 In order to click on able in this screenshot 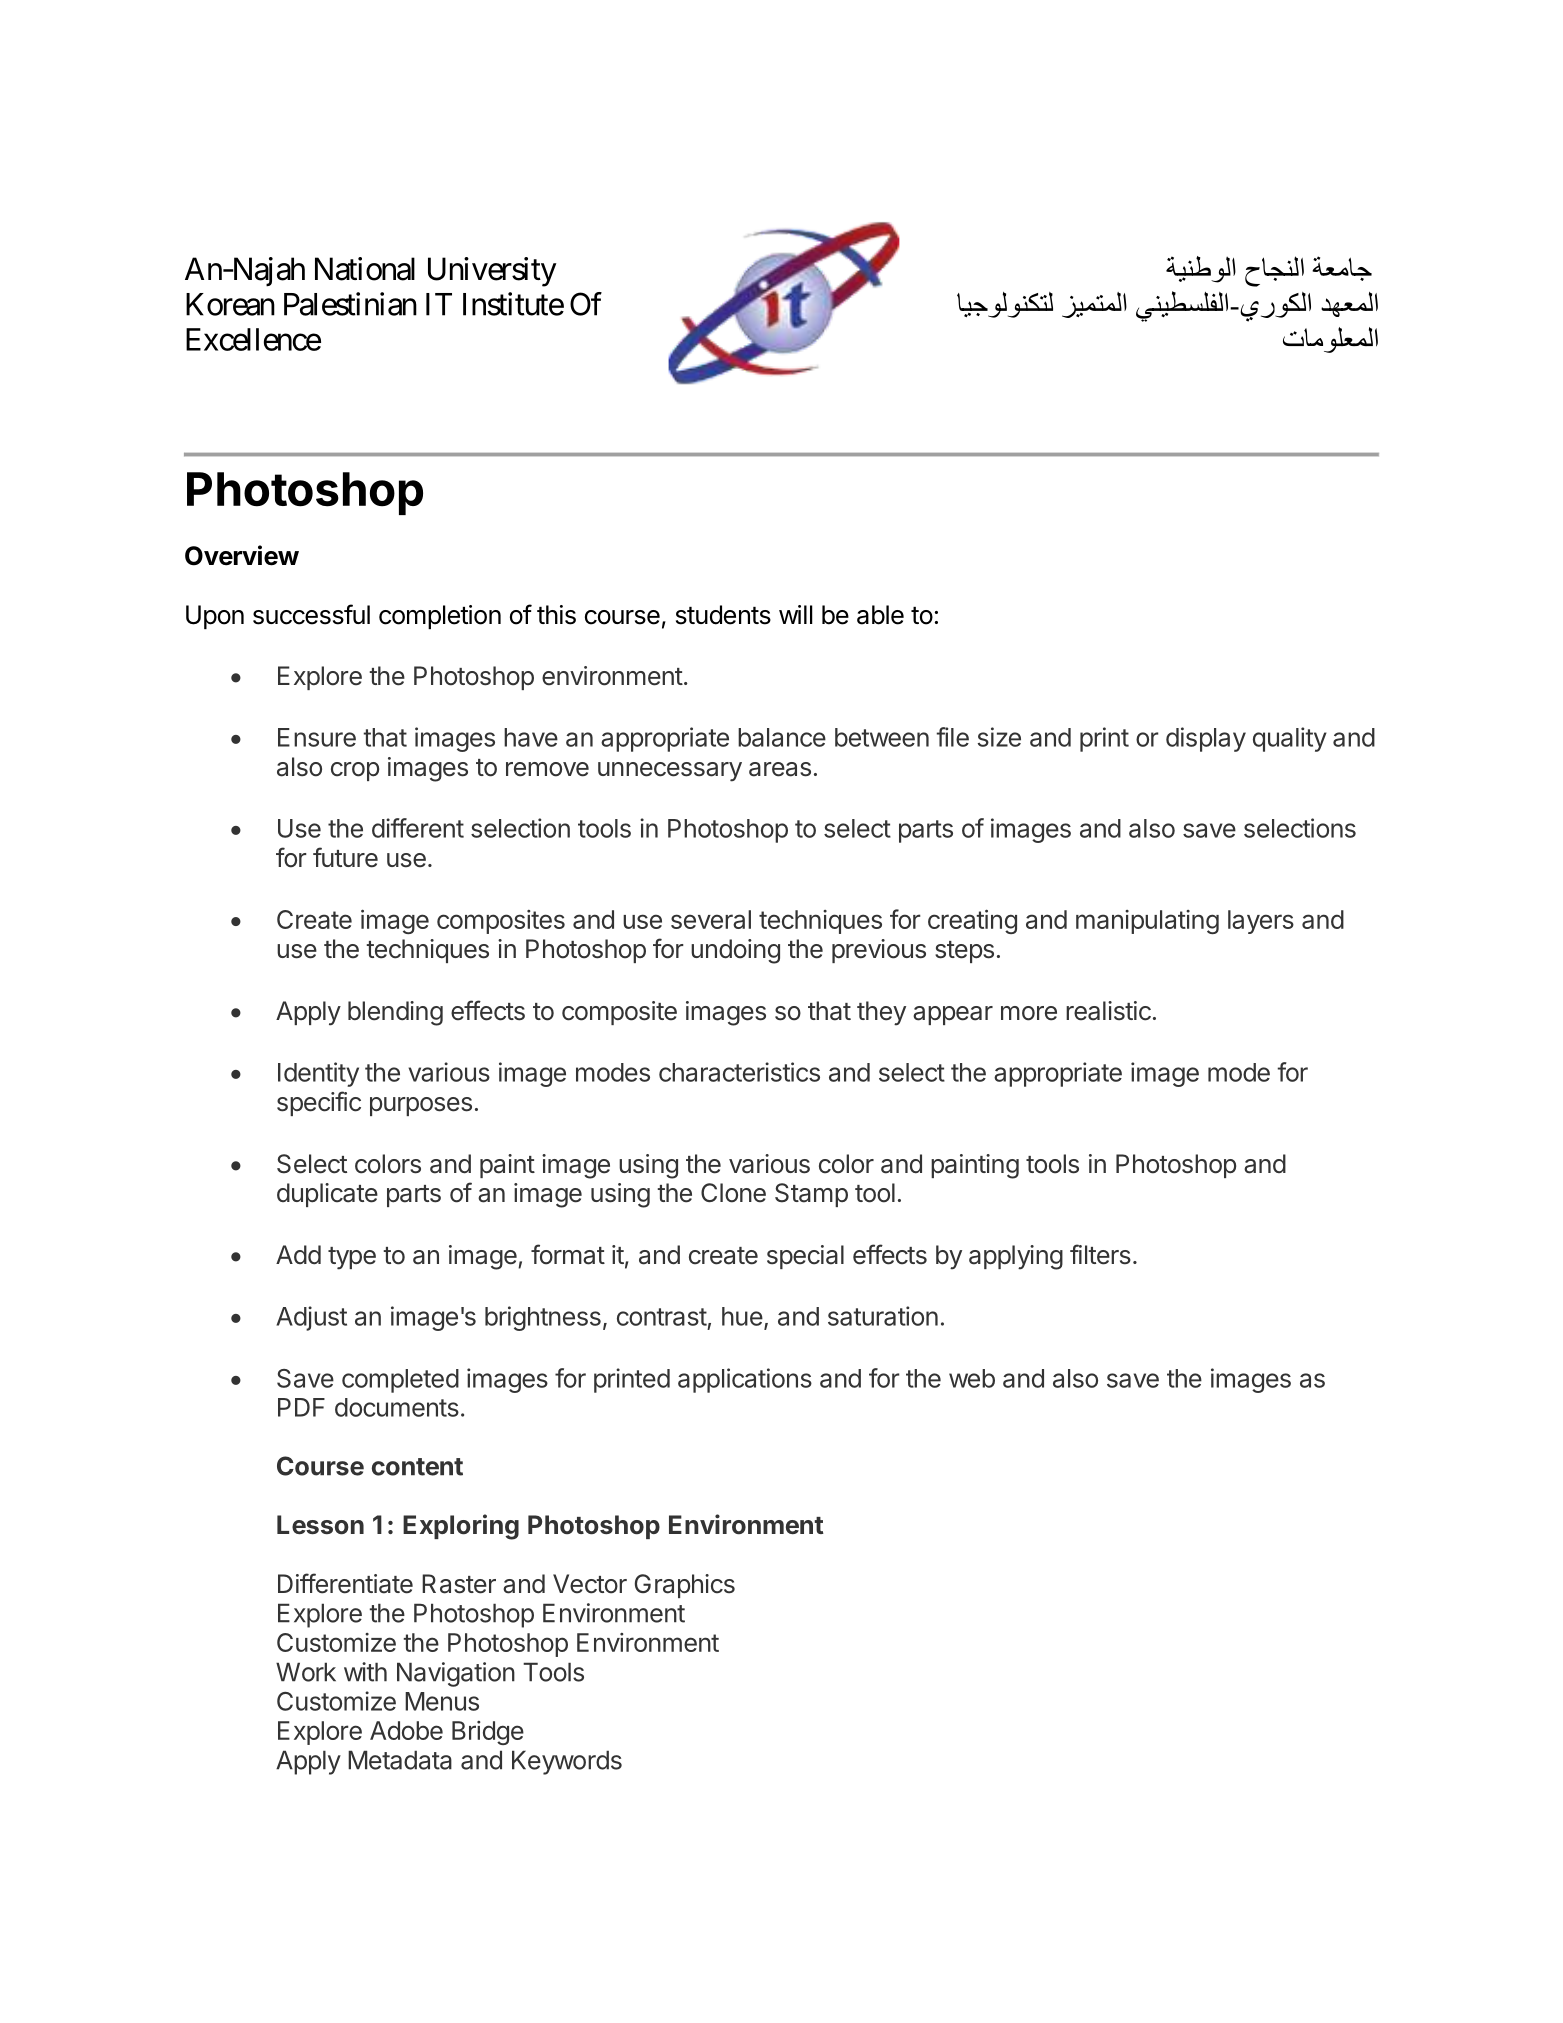, I will do `click(880, 615)`.
